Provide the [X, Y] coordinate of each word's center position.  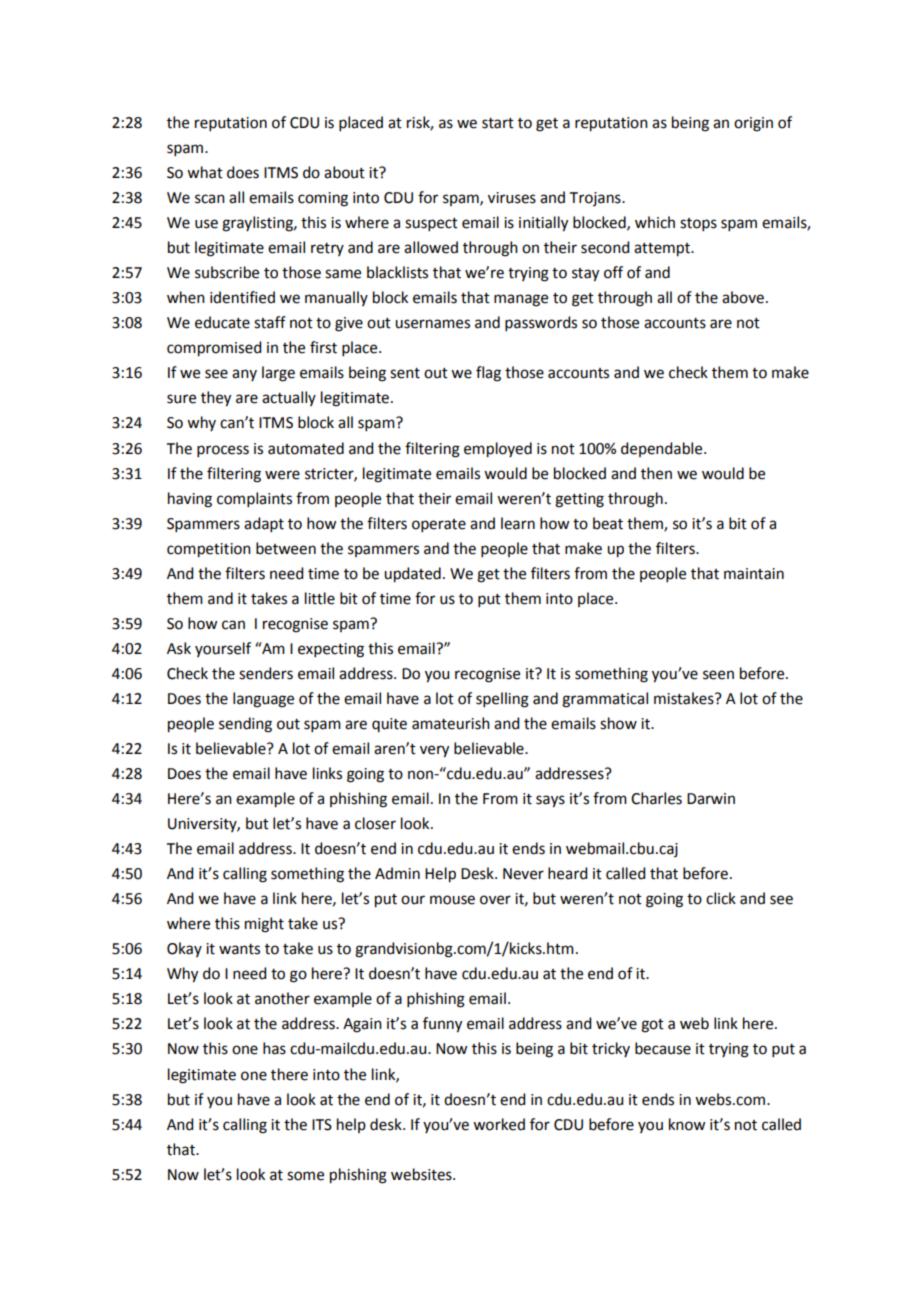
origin [753, 124]
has [274, 1048]
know [687, 1124]
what [205, 172]
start [498, 123]
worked [499, 1124]
